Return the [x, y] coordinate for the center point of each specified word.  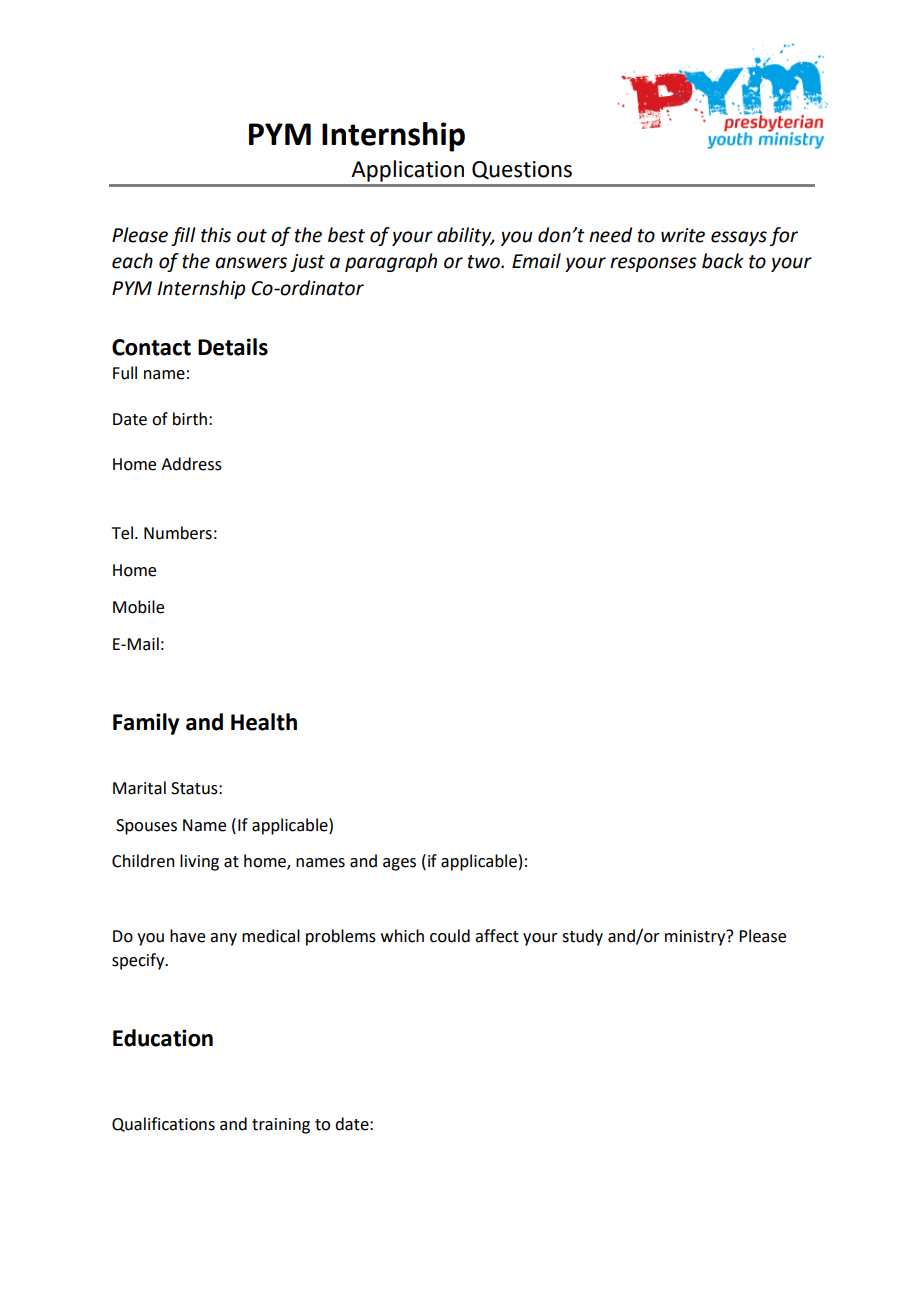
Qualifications [163, 1124]
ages [399, 864]
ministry [696, 937]
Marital [139, 788]
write [683, 235]
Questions [522, 170]
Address [191, 464]
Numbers [178, 533]
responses [653, 264]
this [216, 235]
